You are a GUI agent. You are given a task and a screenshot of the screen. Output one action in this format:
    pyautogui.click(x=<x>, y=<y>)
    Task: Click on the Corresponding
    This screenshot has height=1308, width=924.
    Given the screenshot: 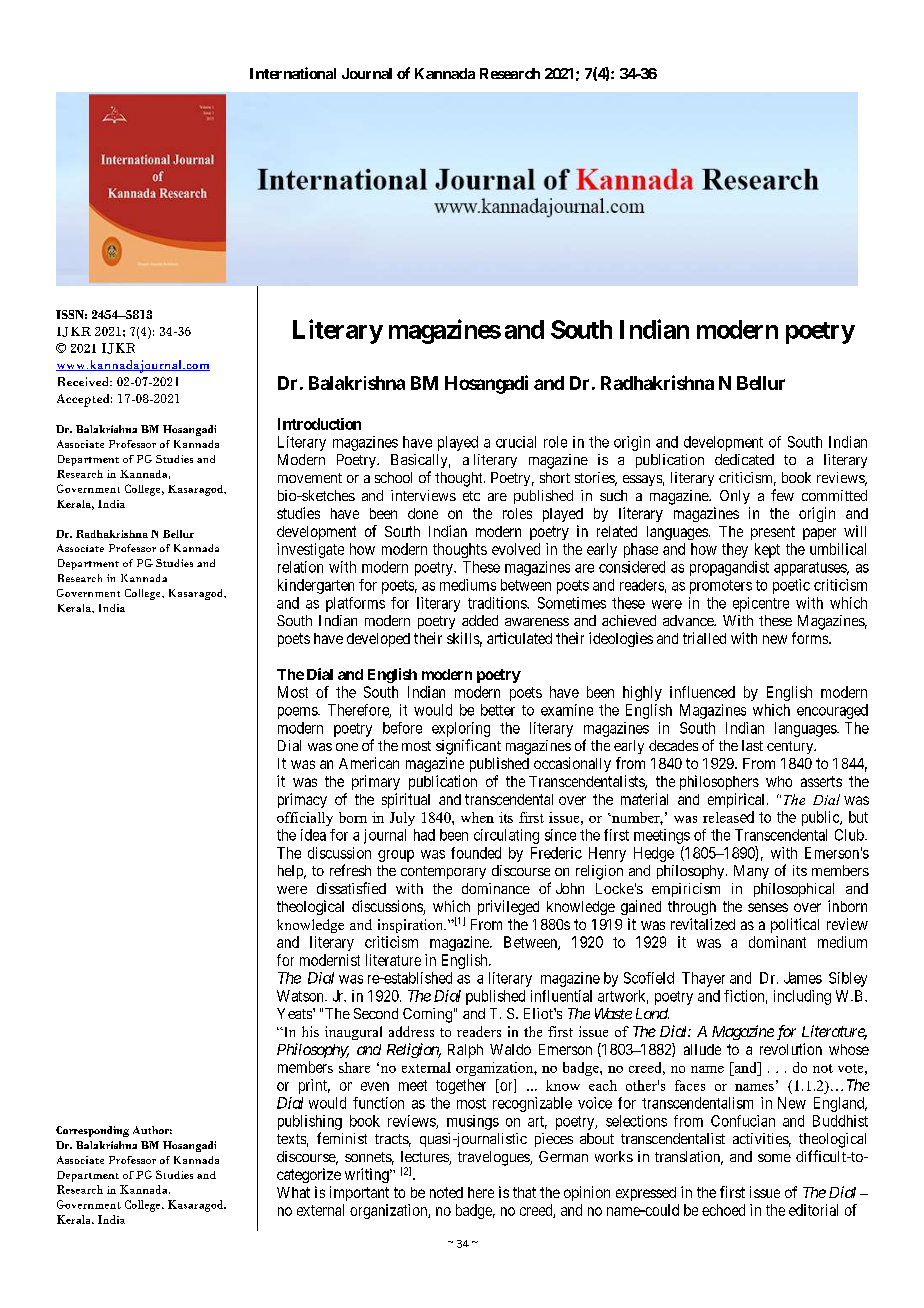 What is the action you would take?
    pyautogui.click(x=92, y=1131)
